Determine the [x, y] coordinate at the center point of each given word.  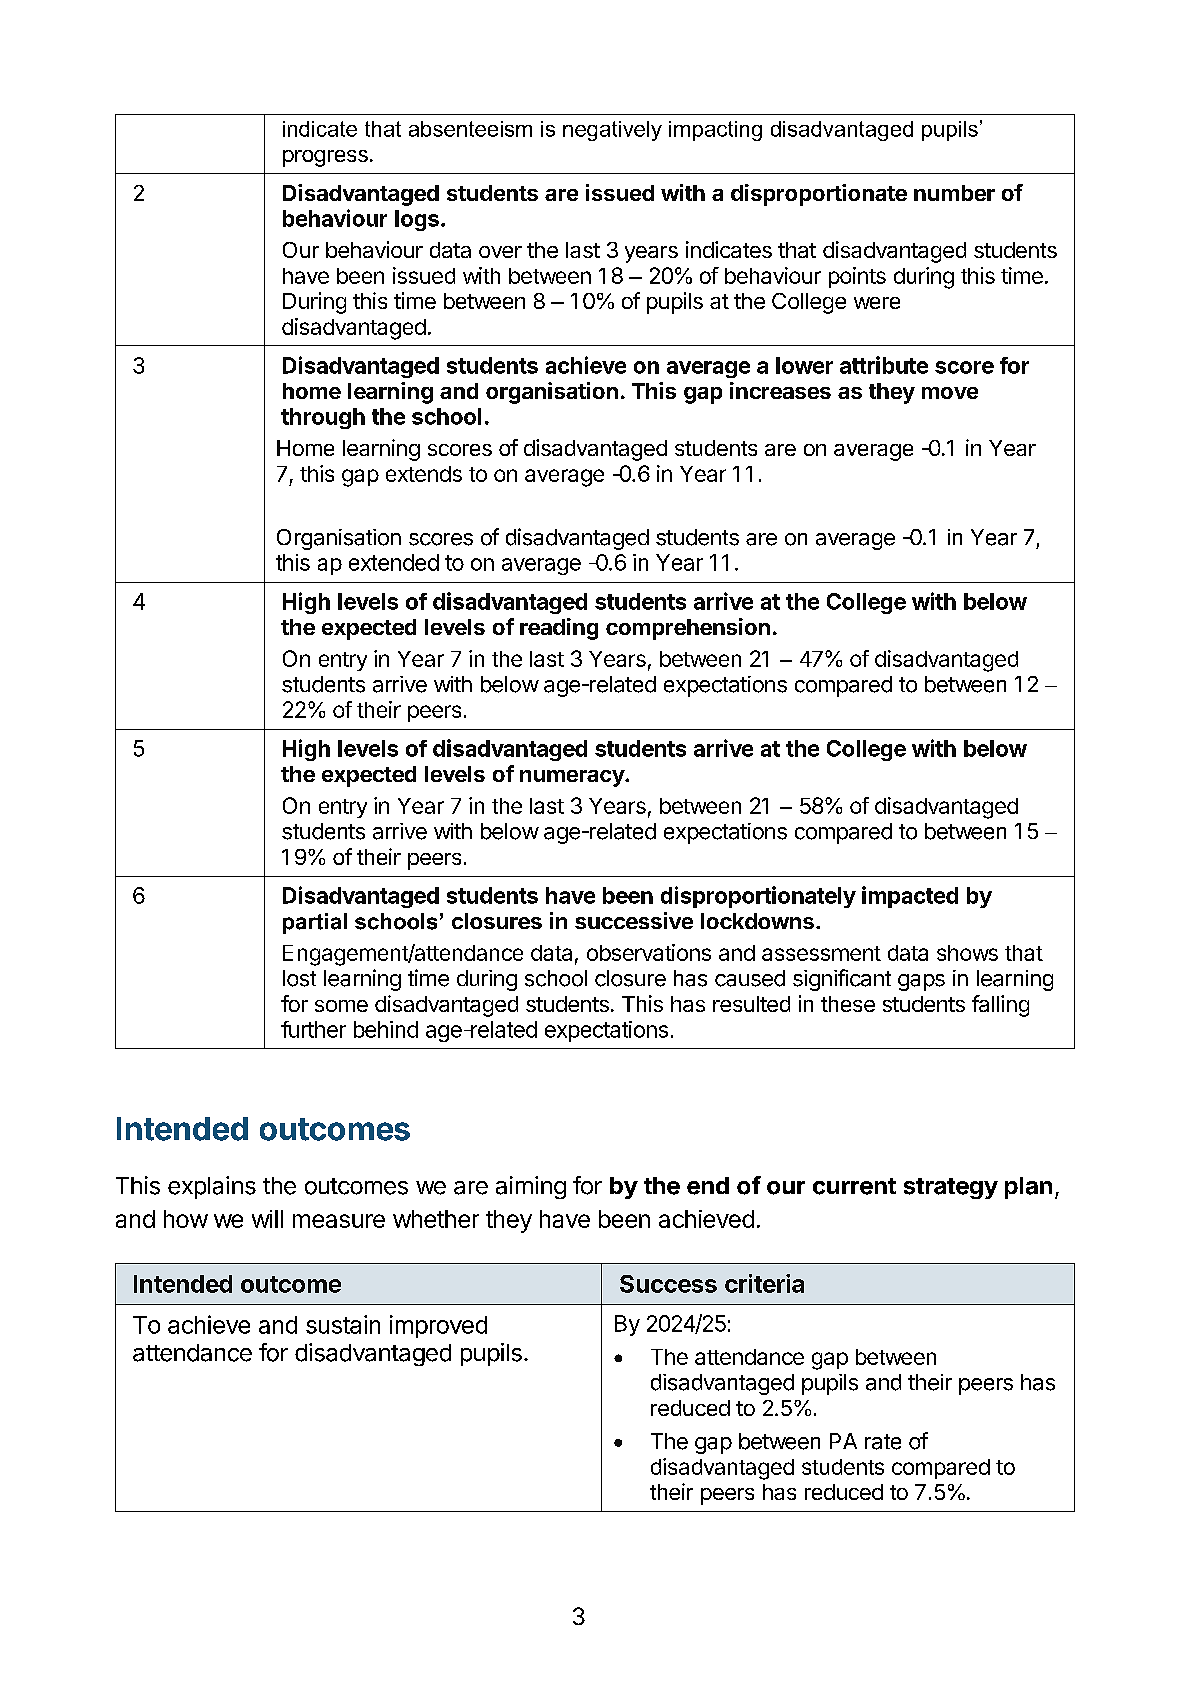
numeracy [573, 778]
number [954, 193]
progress [325, 158]
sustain [343, 1324]
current [854, 1186]
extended [394, 562]
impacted [910, 897]
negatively [612, 131]
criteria [764, 1283]
